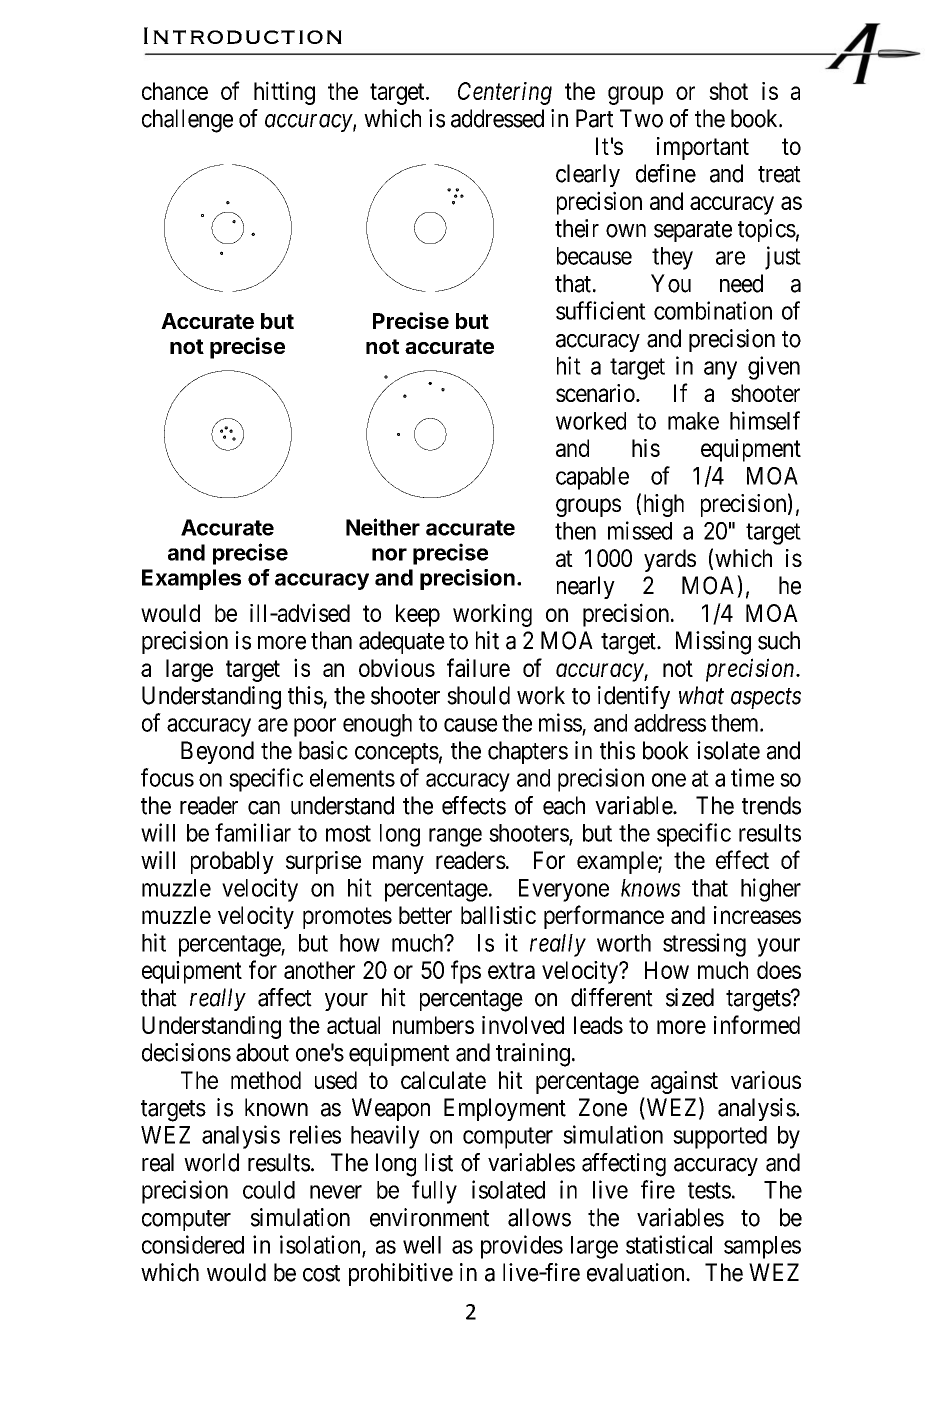 The width and height of the screenshot is (938, 1407). I want to click on Introduction, so click(243, 35).
